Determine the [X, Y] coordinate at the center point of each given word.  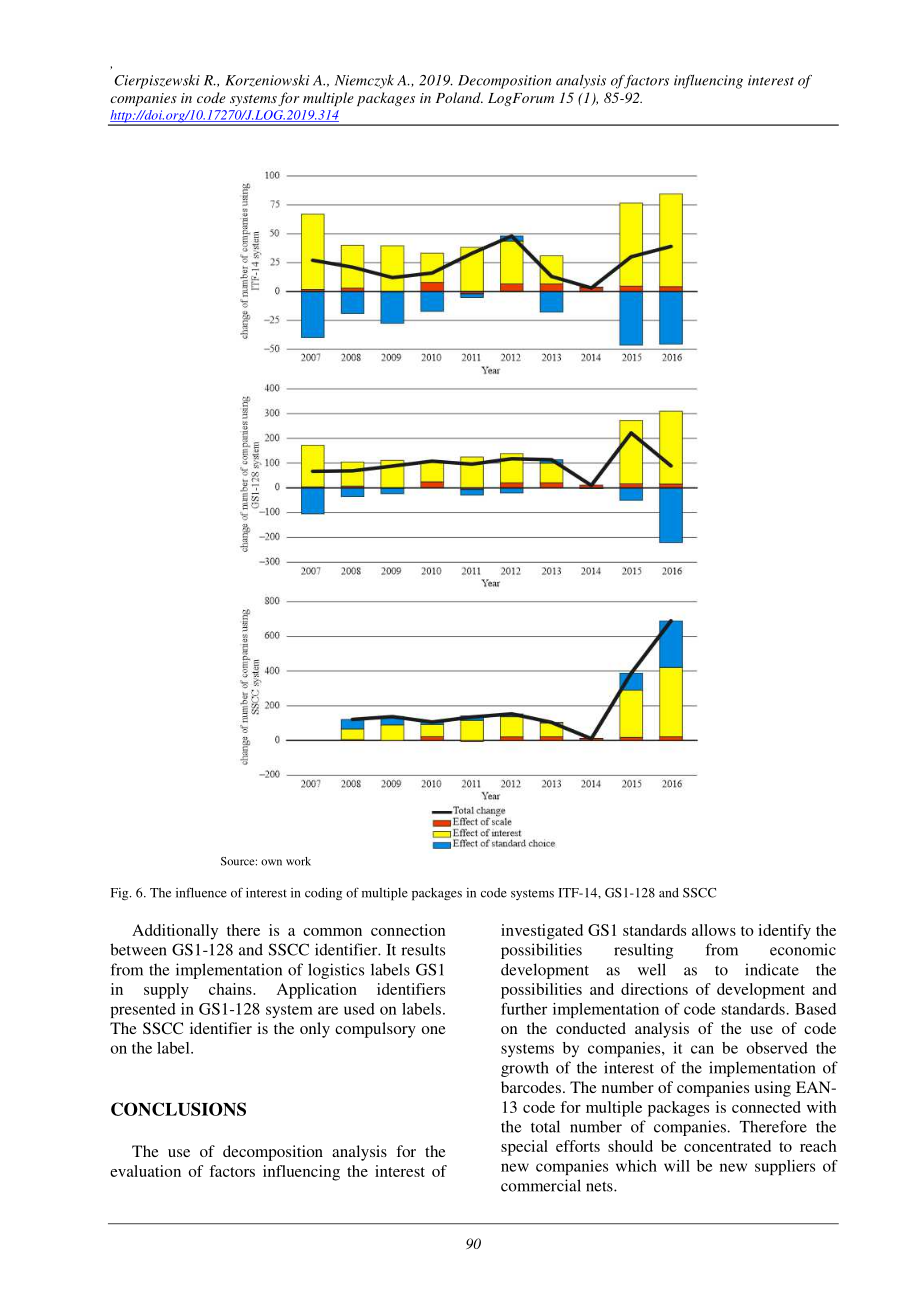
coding [323, 893]
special [524, 1148]
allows [714, 930]
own [271, 862]
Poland [459, 97]
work [298, 861]
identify [784, 932]
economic [803, 949]
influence [201, 892]
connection [408, 930]
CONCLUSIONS [178, 1109]
